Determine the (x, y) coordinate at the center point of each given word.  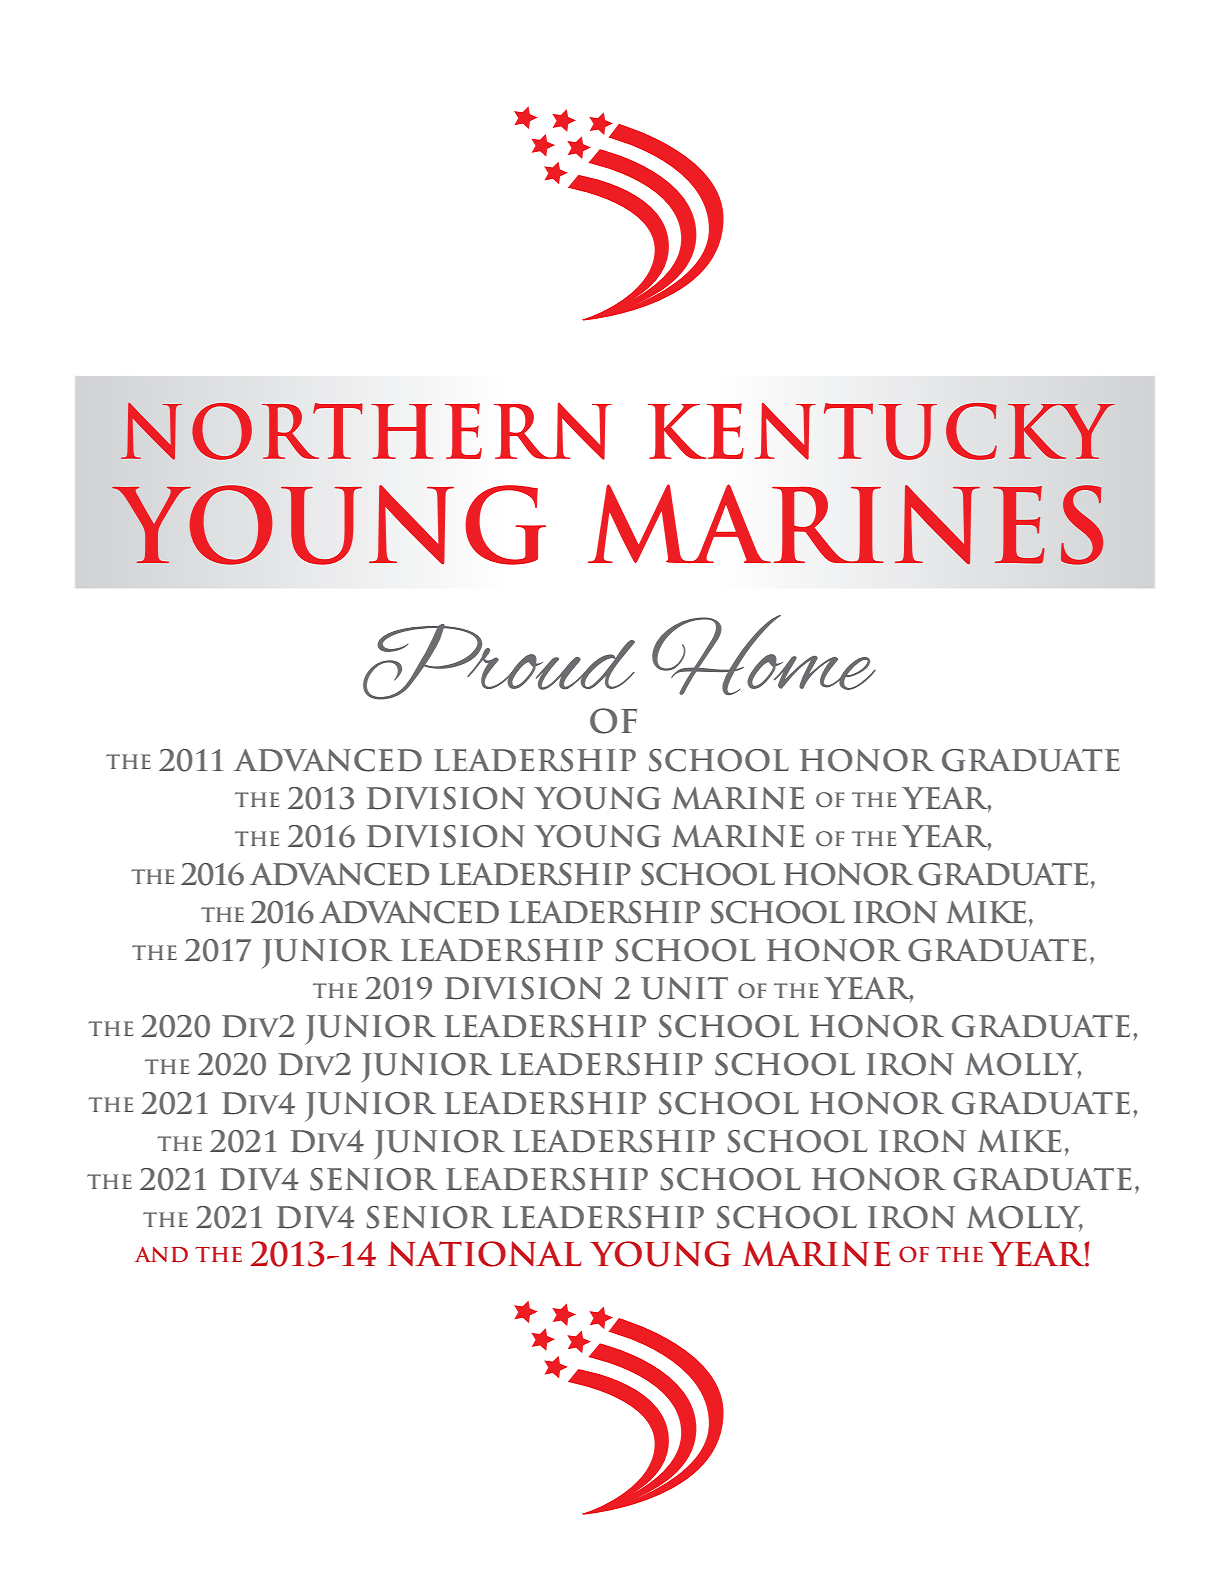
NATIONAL (485, 1254)
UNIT (684, 988)
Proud (499, 662)
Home (764, 655)
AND (161, 1254)
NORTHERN (366, 431)
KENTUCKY (881, 431)
